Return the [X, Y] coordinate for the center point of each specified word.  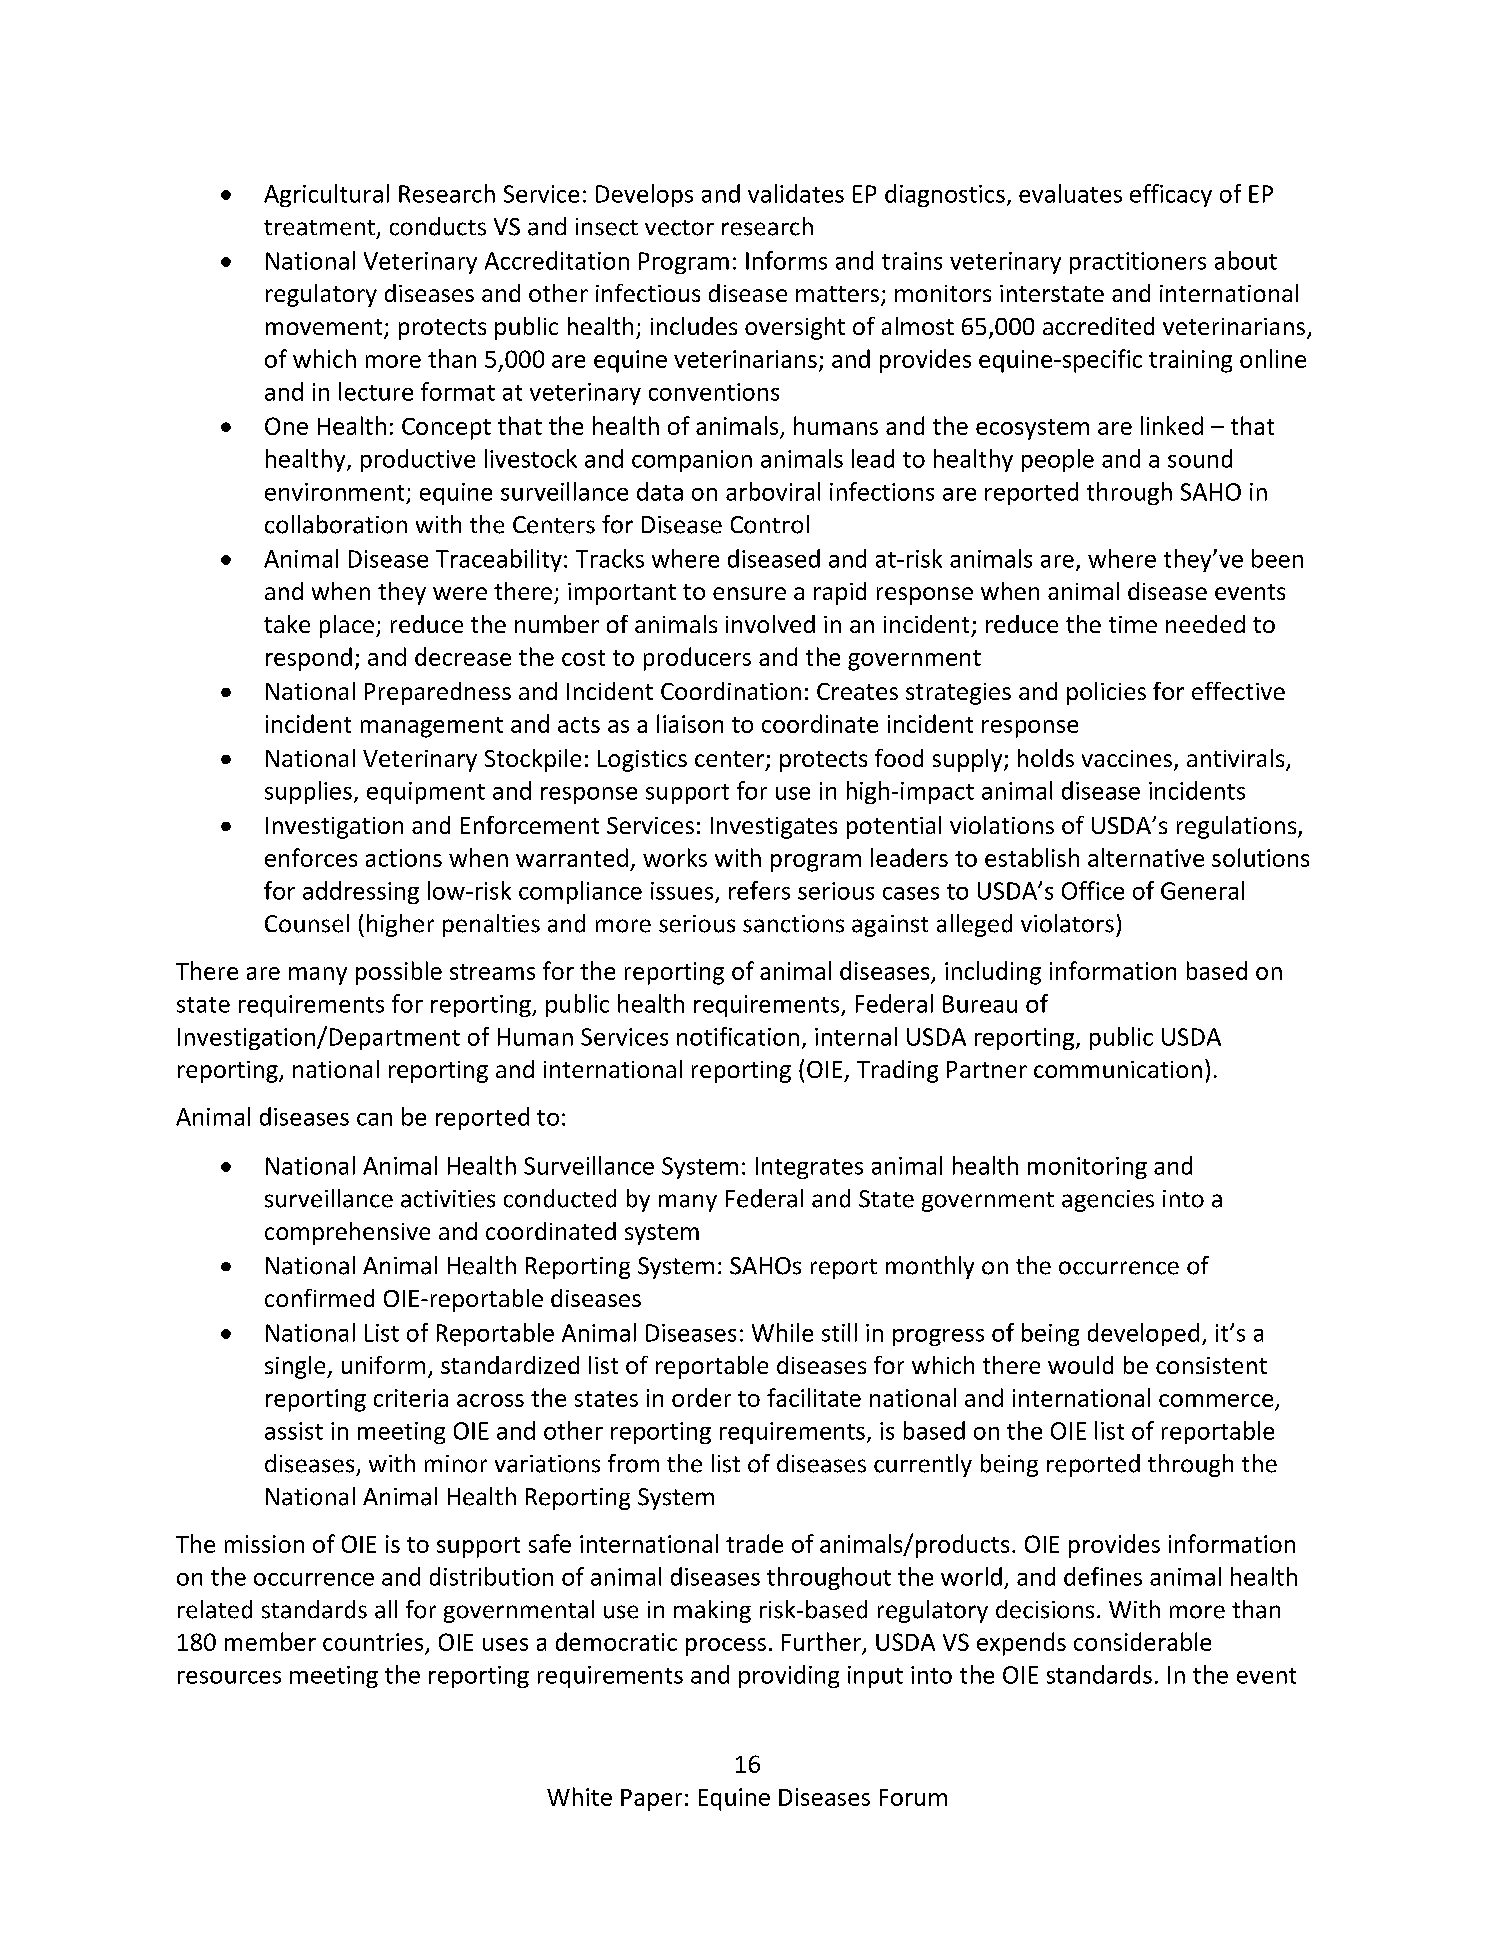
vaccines [1127, 758]
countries [373, 1642]
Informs [786, 260]
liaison [690, 723]
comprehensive [347, 1233]
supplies [308, 792]
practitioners [1138, 263]
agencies [1108, 1201]
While [782, 1332]
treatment [319, 228]
